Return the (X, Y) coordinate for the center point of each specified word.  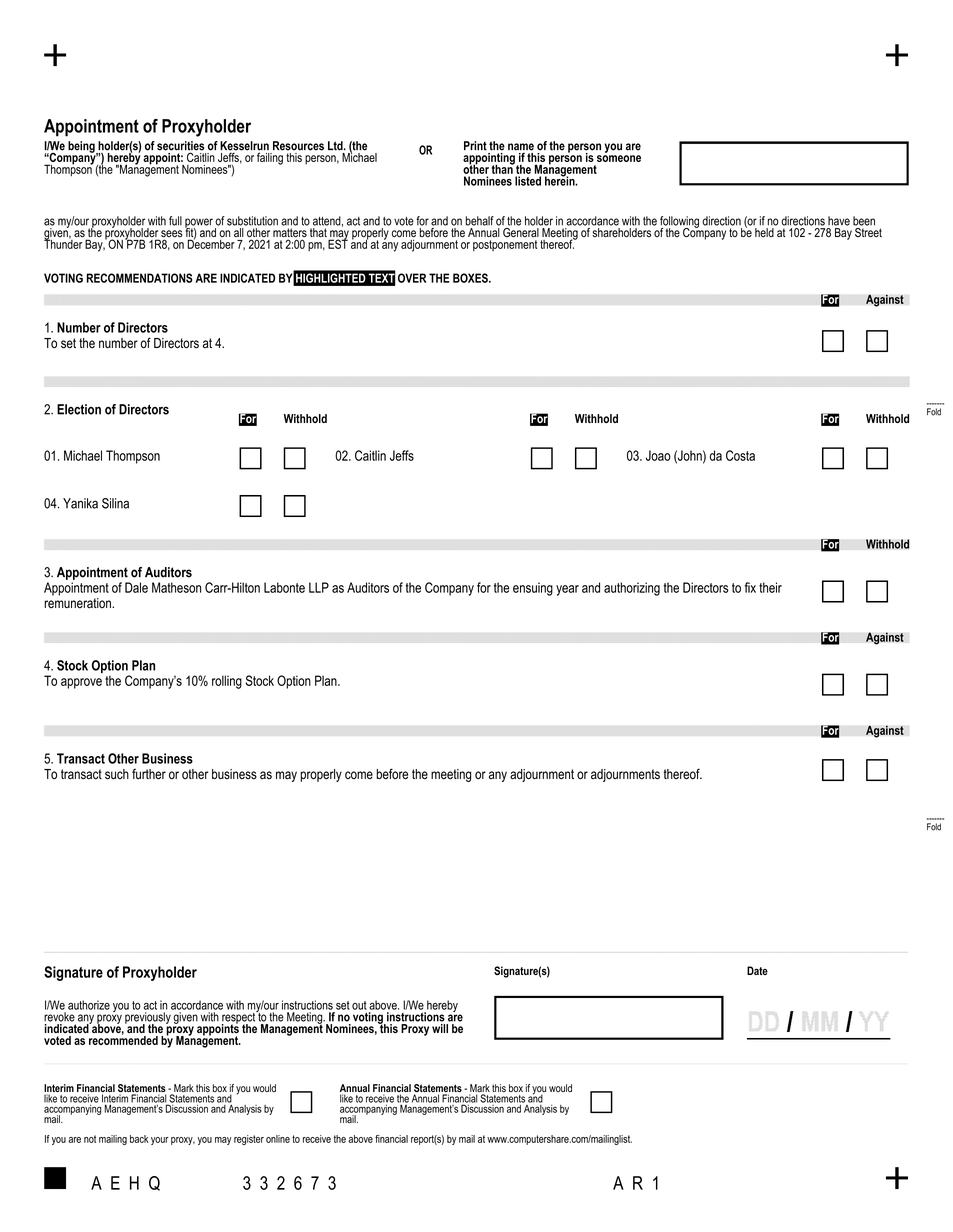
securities (180, 147)
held (765, 231)
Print (475, 146)
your (160, 1141)
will (440, 1028)
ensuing (533, 589)
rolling (227, 682)
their (770, 587)
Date (757, 970)
